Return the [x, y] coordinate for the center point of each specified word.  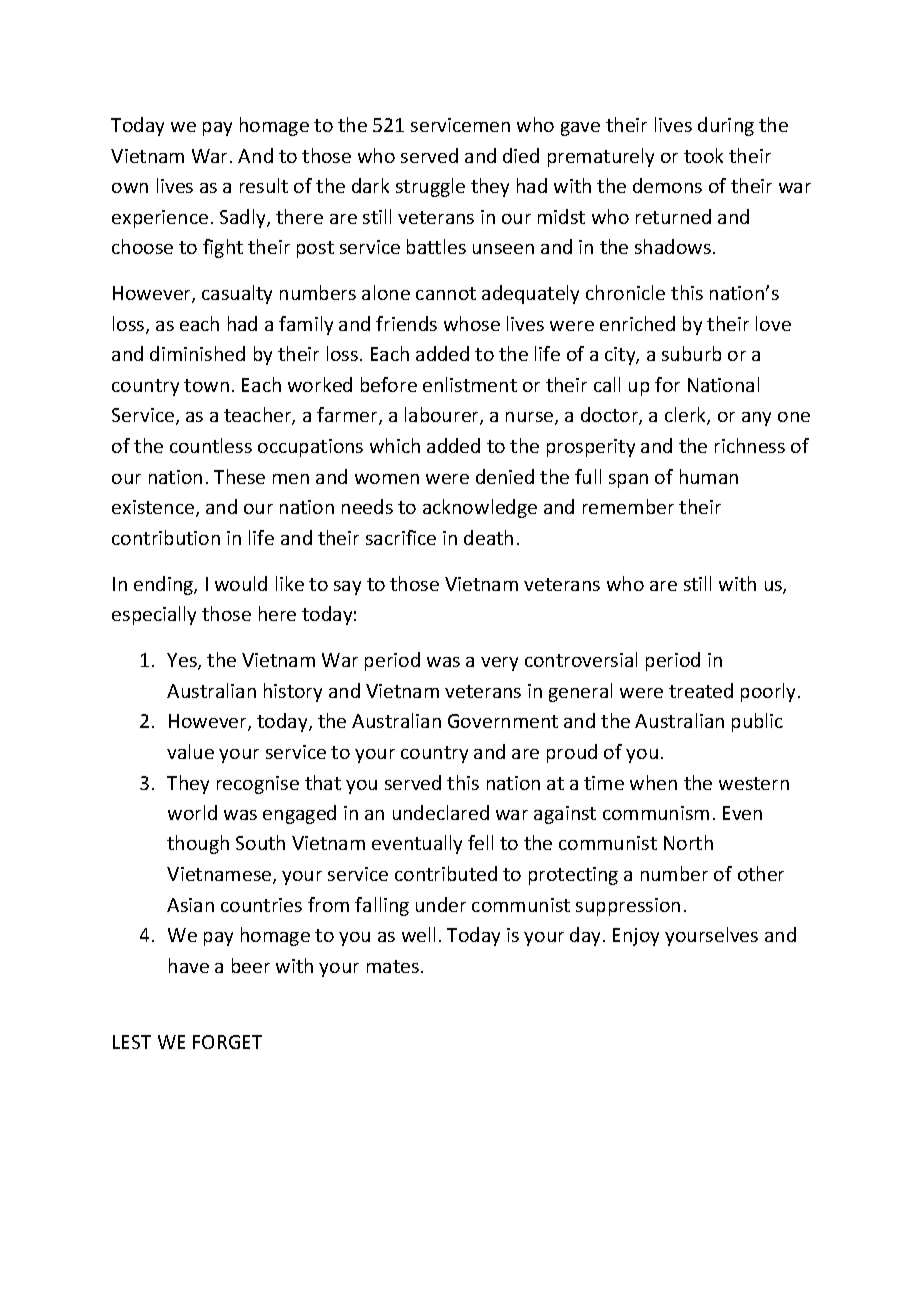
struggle [430, 187]
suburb [691, 353]
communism [656, 813]
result [264, 185]
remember [628, 506]
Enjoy [636, 937]
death [488, 537]
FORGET [227, 1042]
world [192, 812]
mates [393, 966]
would [241, 583]
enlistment [470, 384]
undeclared [441, 812]
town [206, 385]
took [703, 155]
